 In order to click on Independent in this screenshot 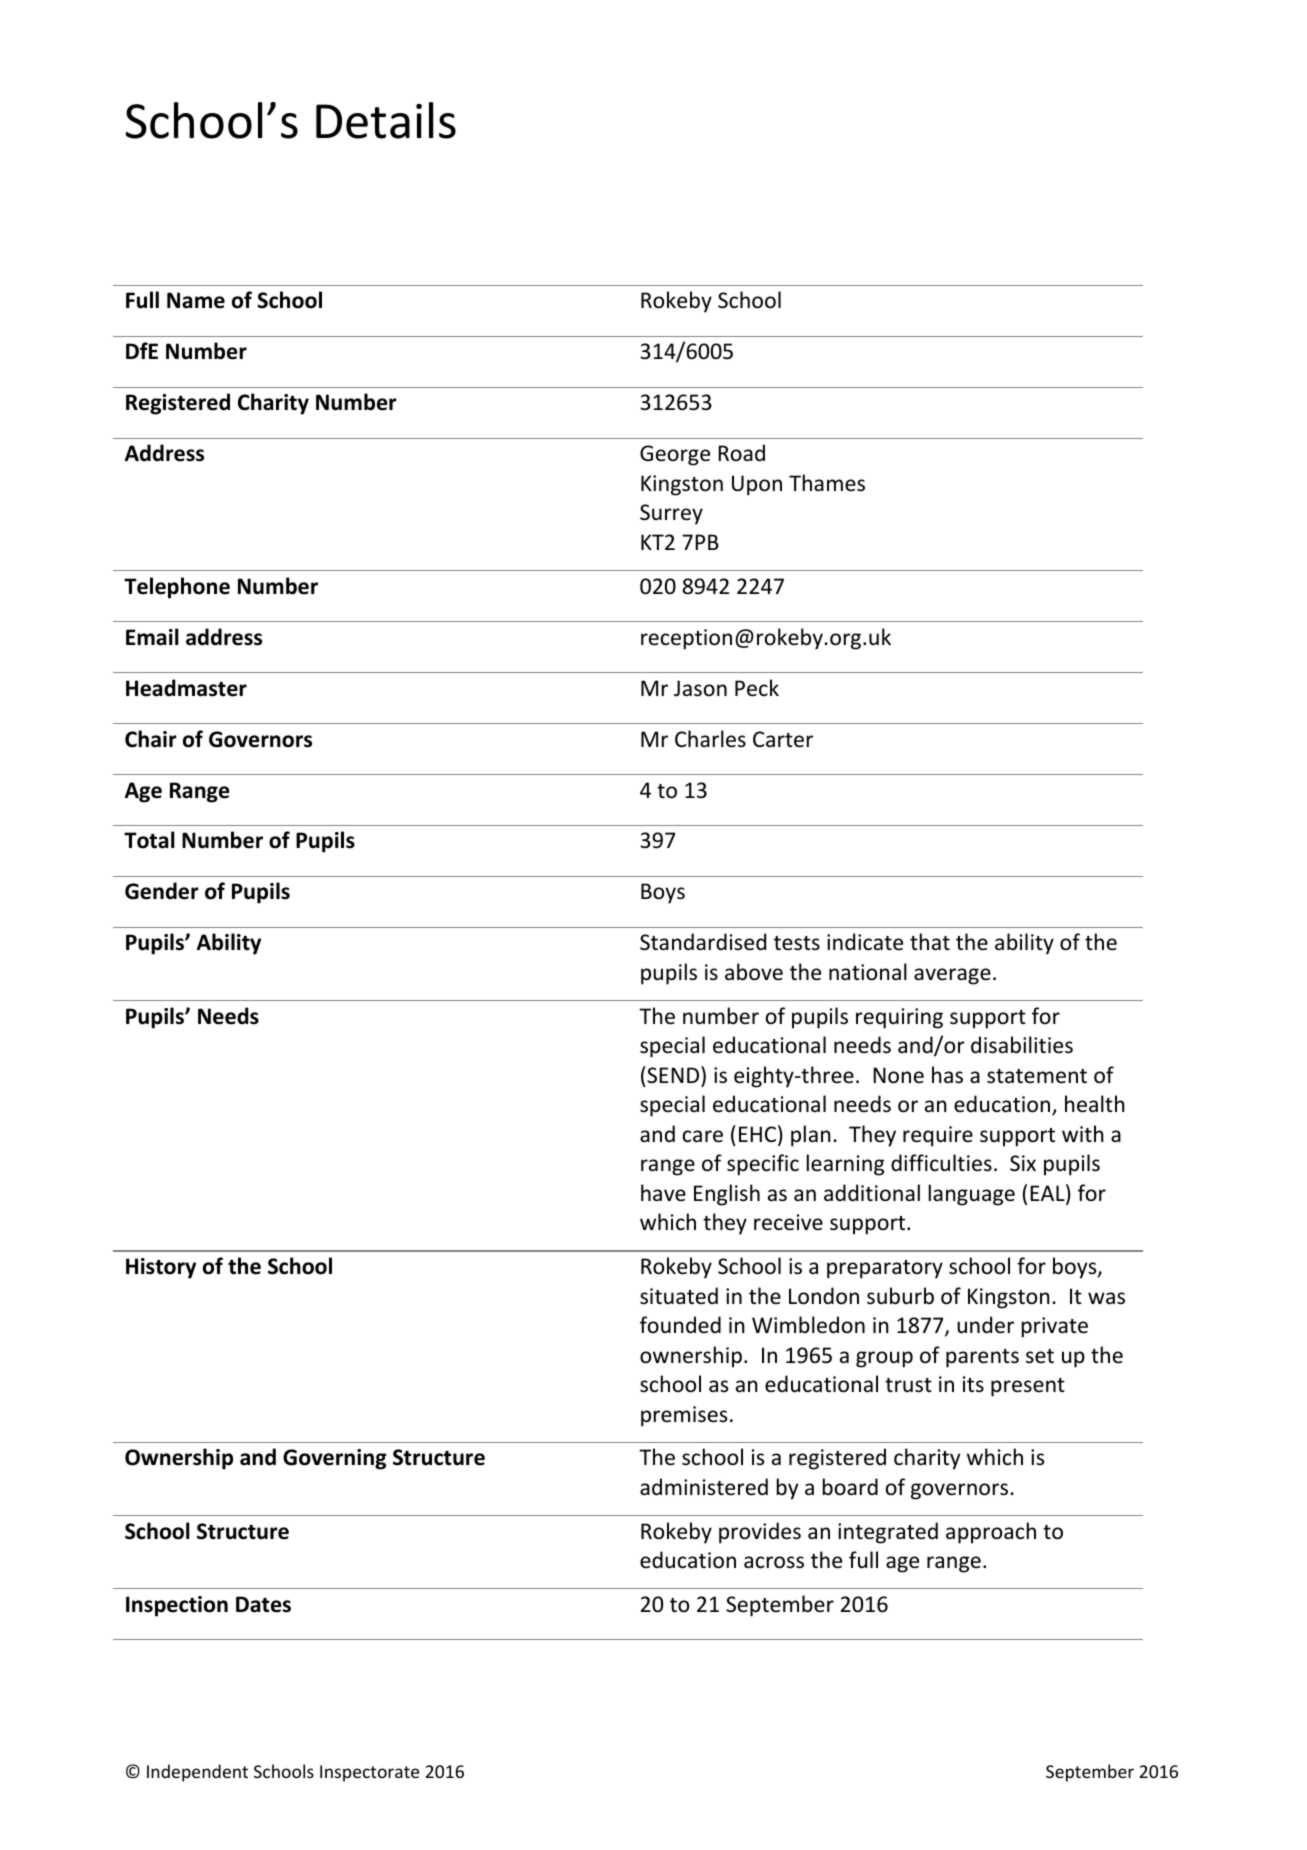, I will do `click(197, 1773)`.
